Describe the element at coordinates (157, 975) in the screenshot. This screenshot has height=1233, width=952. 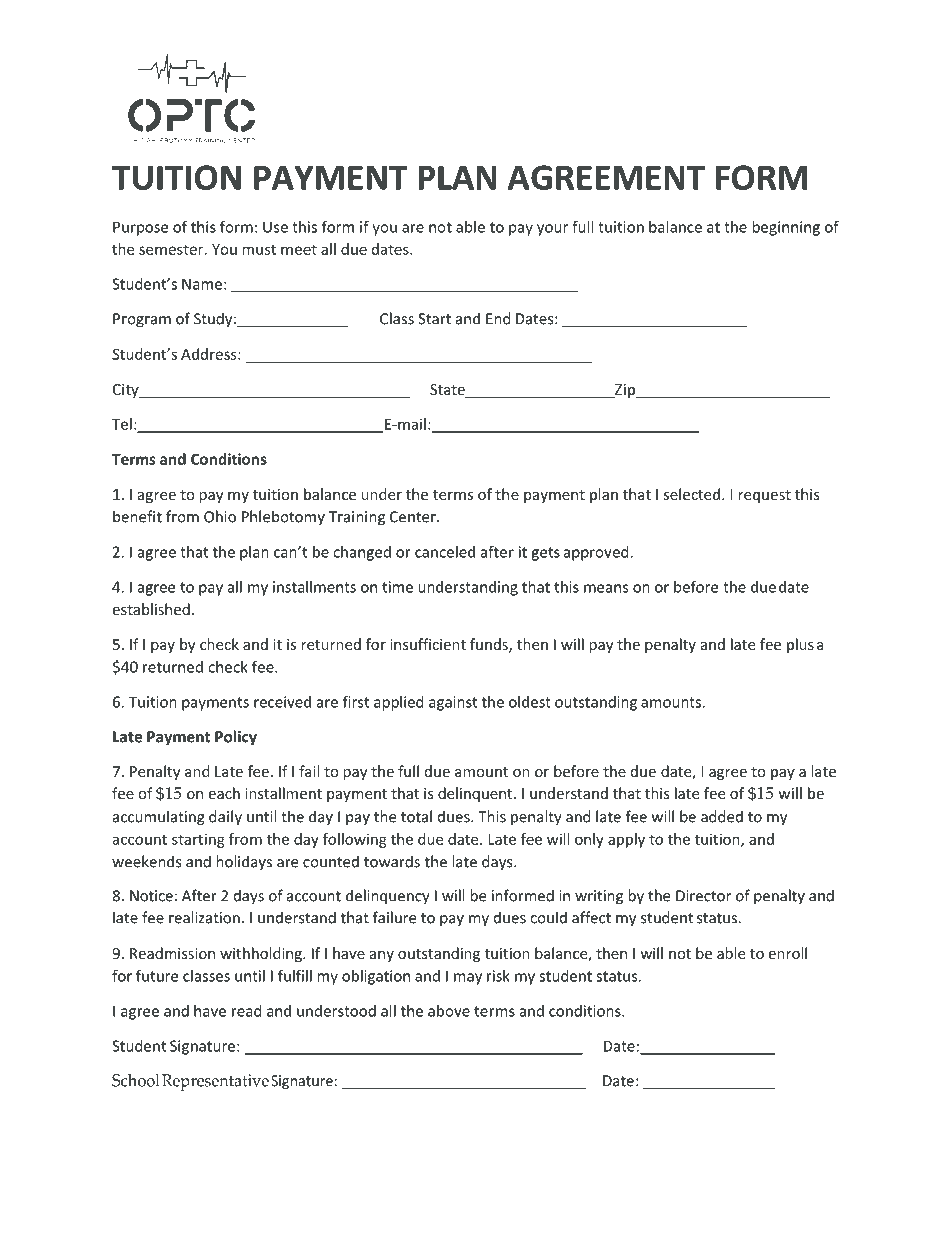
I see `future` at that location.
